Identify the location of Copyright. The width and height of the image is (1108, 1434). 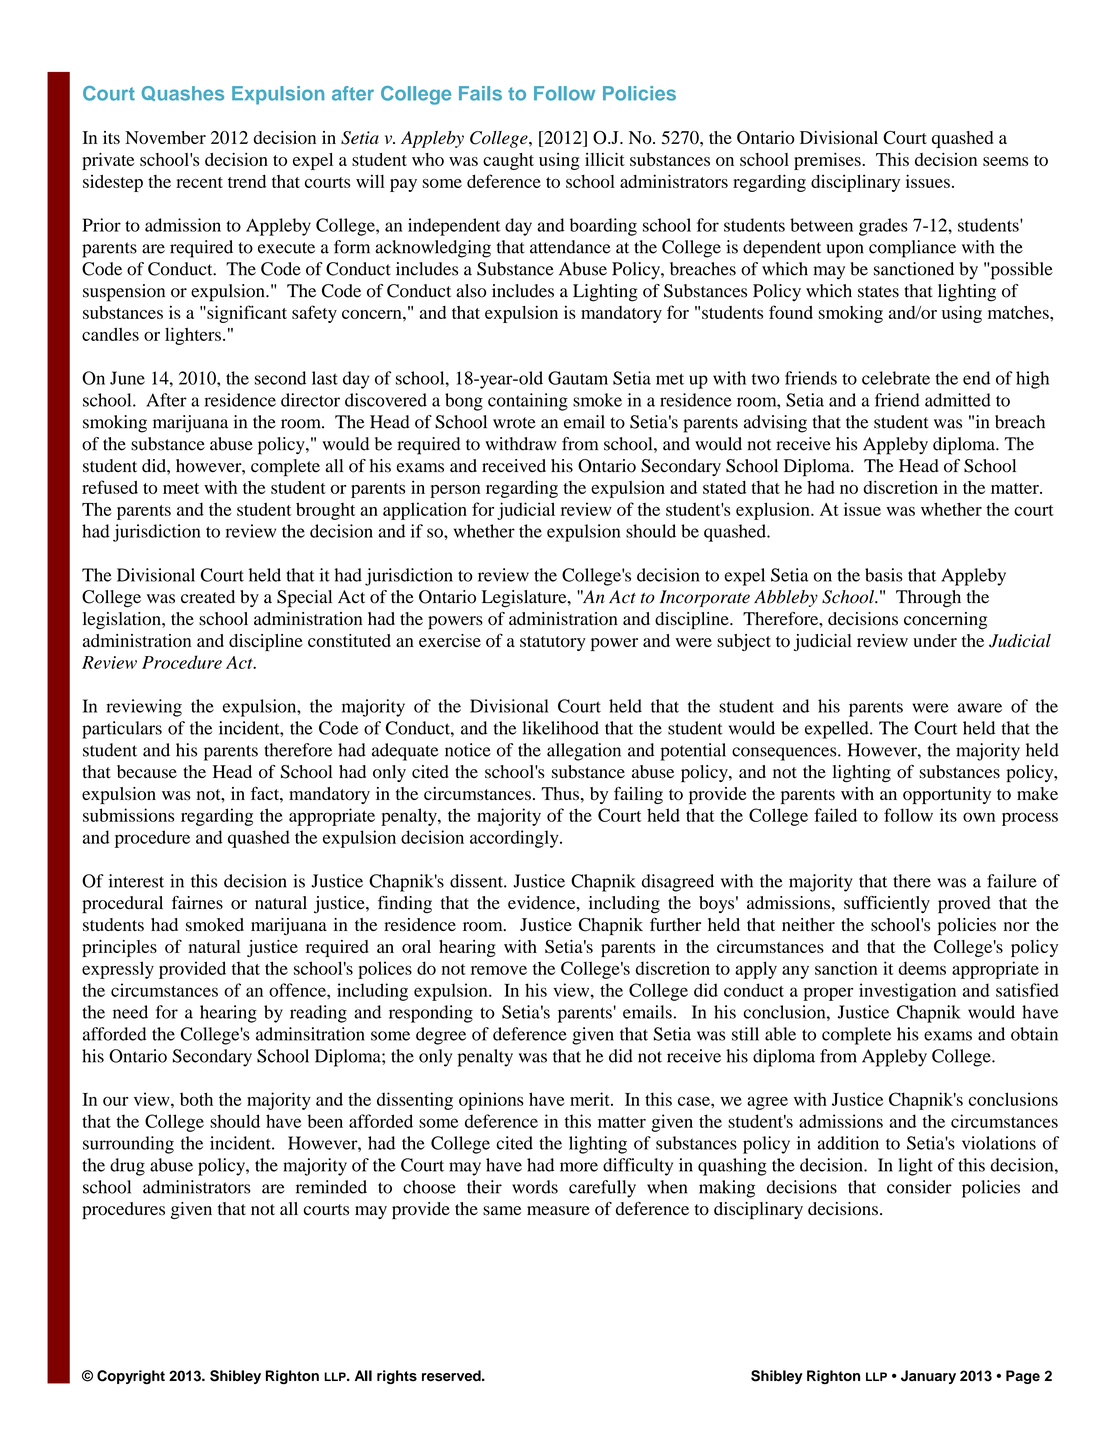
(131, 1377).
